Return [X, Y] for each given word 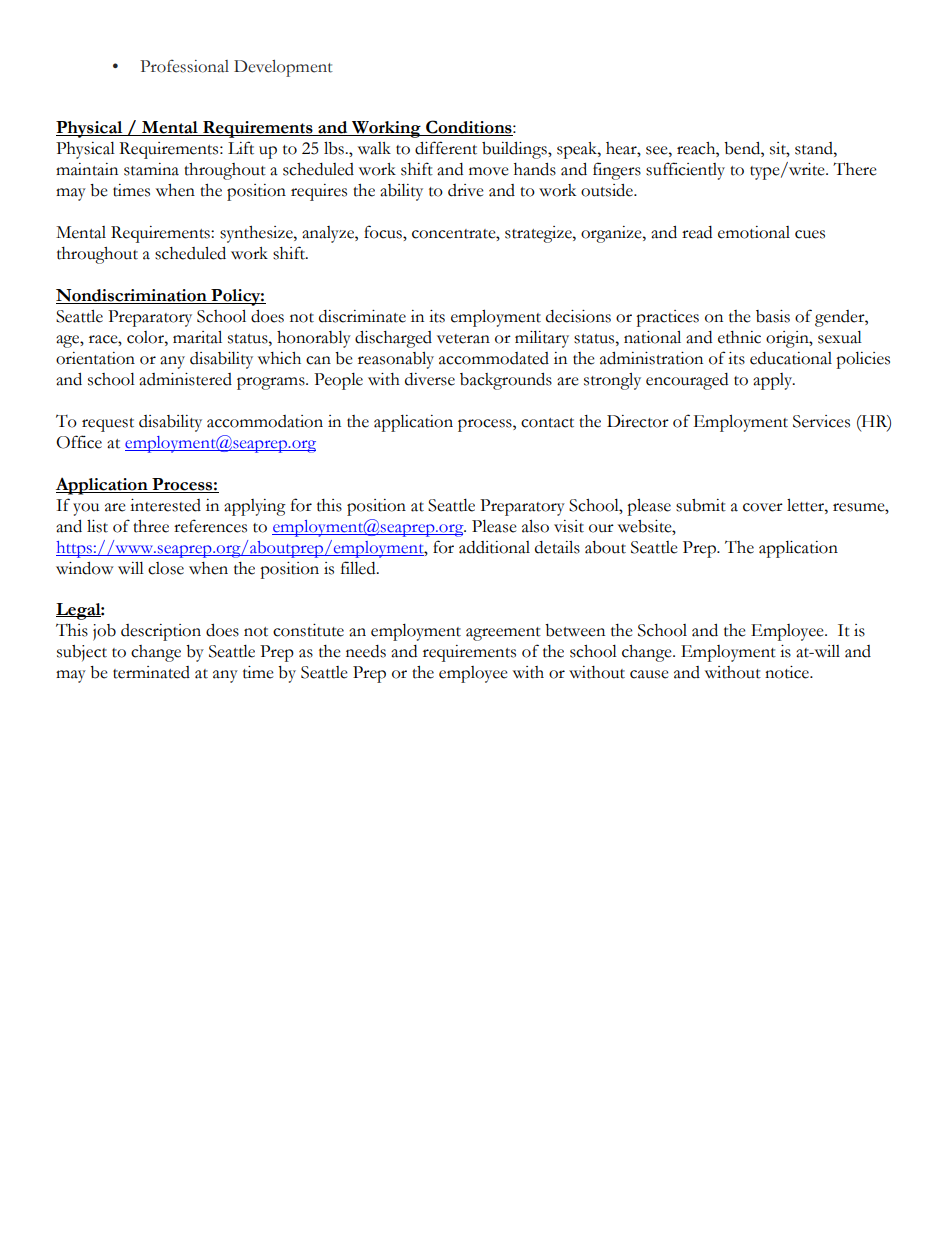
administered [185, 379]
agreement [503, 634]
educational [791, 358]
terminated [151, 672]
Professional [184, 66]
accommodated [494, 358]
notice [788, 672]
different [446, 148]
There [855, 169]
